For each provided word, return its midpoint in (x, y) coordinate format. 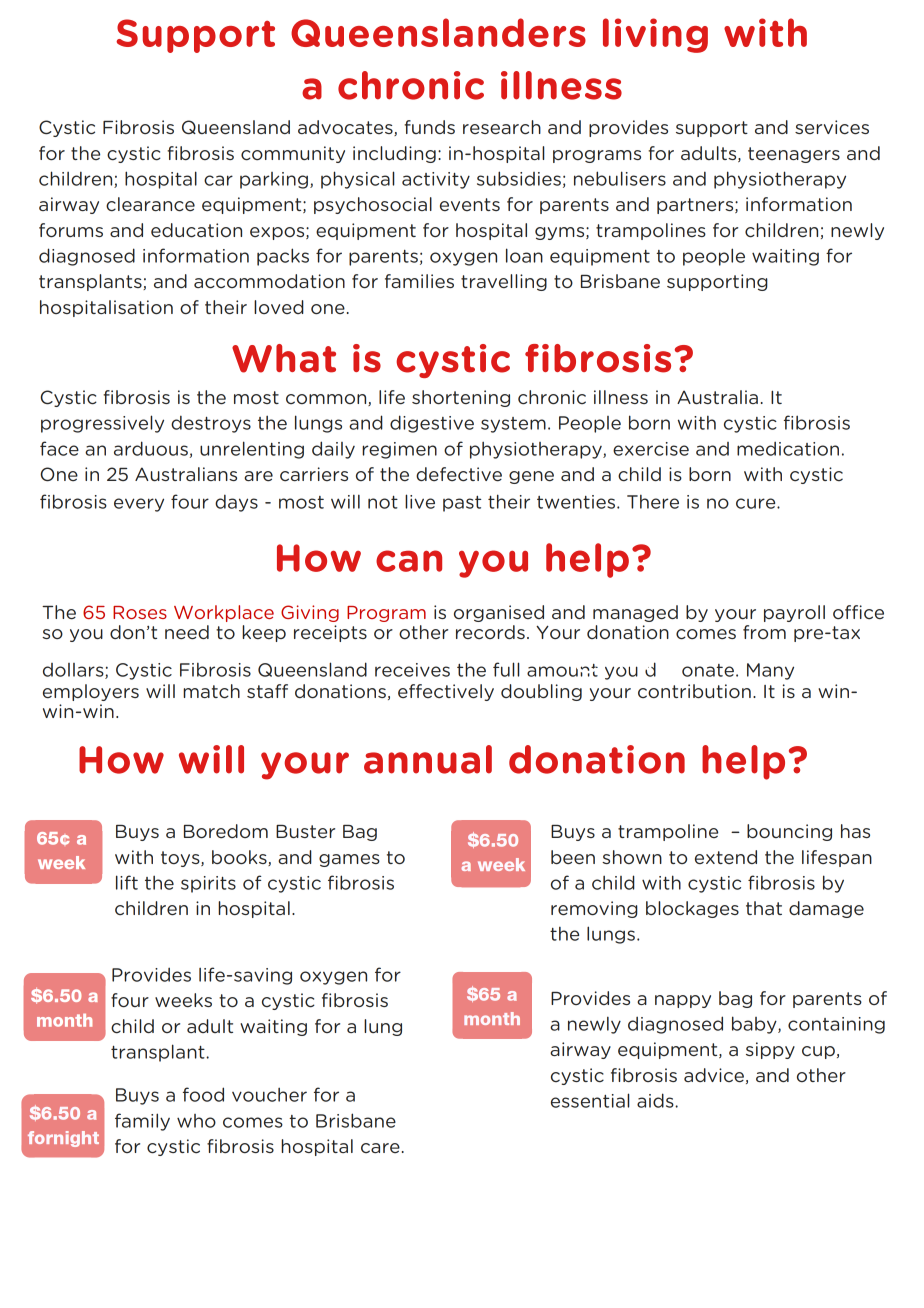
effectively (446, 692)
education (196, 230)
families (419, 281)
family (142, 1122)
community (293, 154)
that (764, 908)
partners (696, 206)
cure (757, 503)
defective (459, 474)
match (211, 691)
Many (770, 671)
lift (127, 882)
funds (429, 127)
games (349, 860)
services (832, 127)
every (139, 505)
